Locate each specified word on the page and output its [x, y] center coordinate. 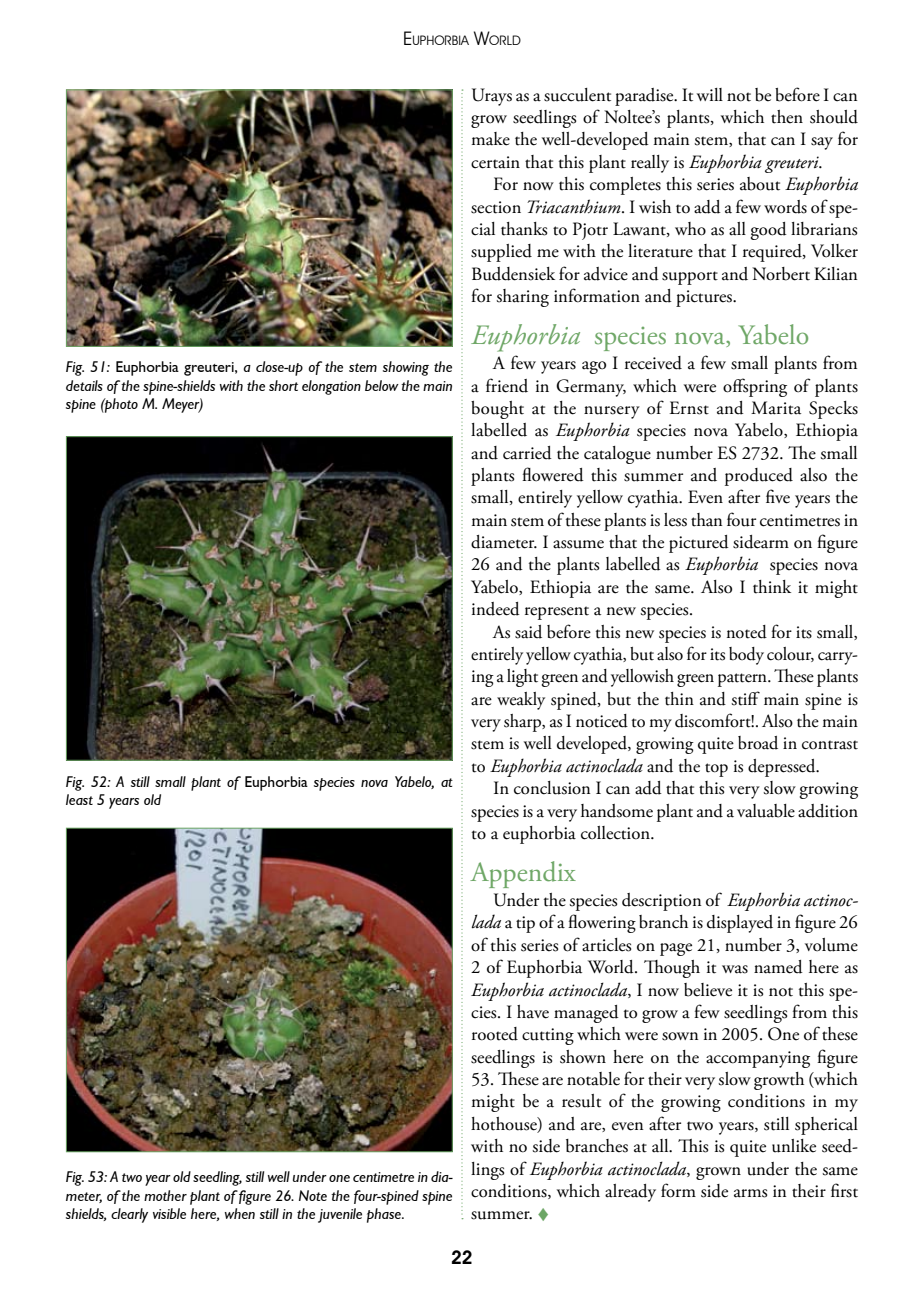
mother [165, 1195]
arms [750, 1193]
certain [495, 162]
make [490, 139]
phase [385, 1215]
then [787, 117]
